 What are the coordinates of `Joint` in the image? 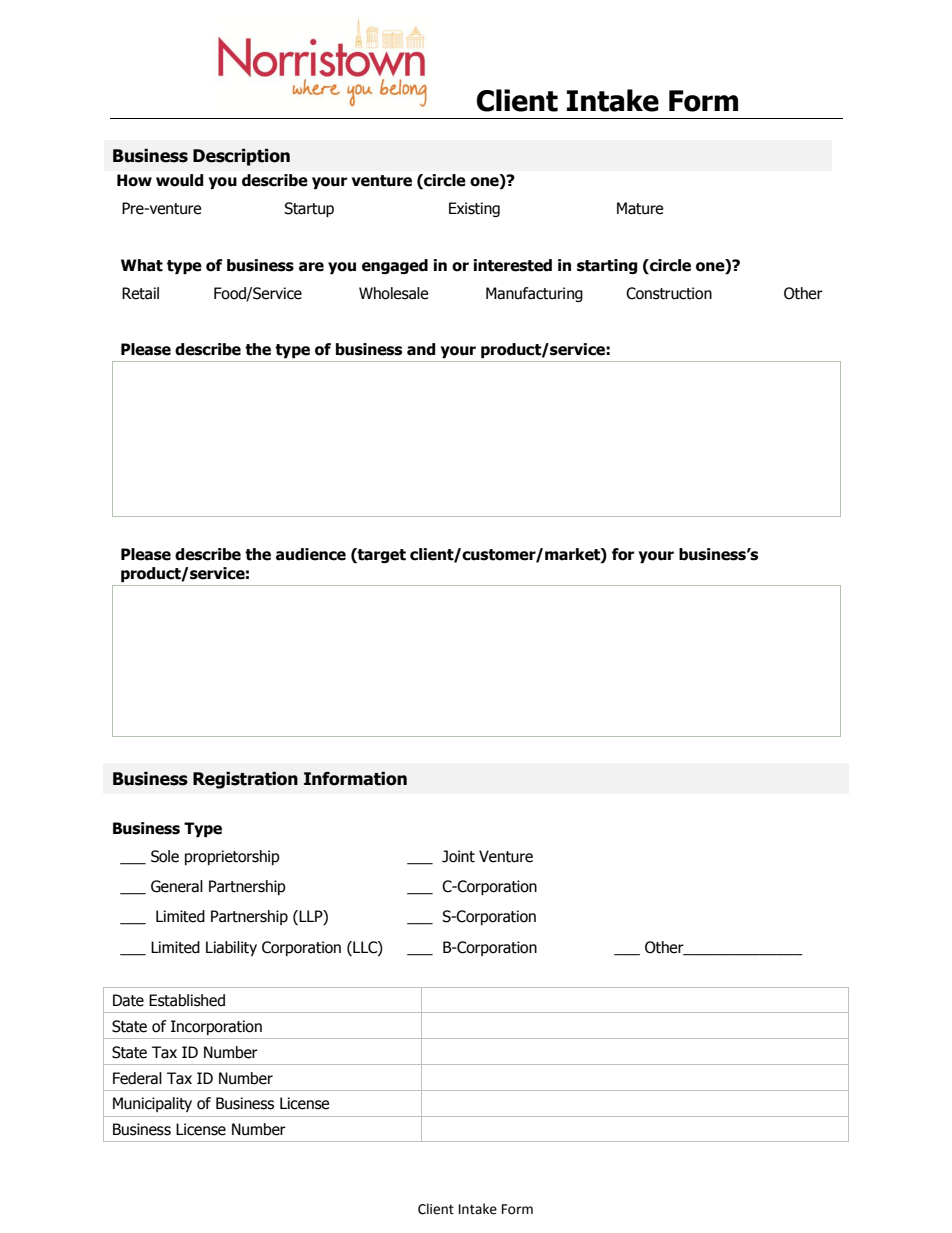 It's located at (458, 856).
